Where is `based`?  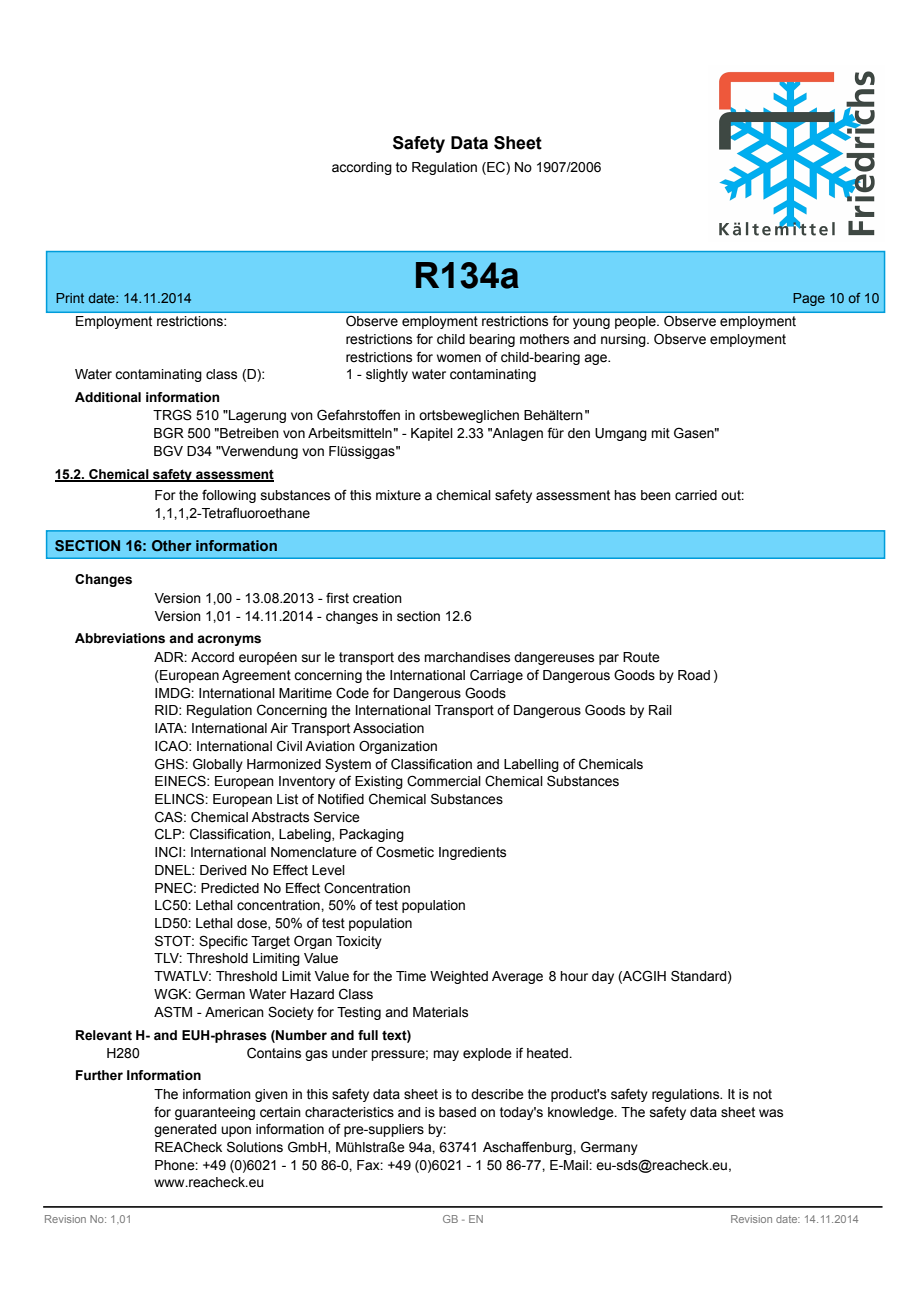
based is located at coordinates (457, 1112).
